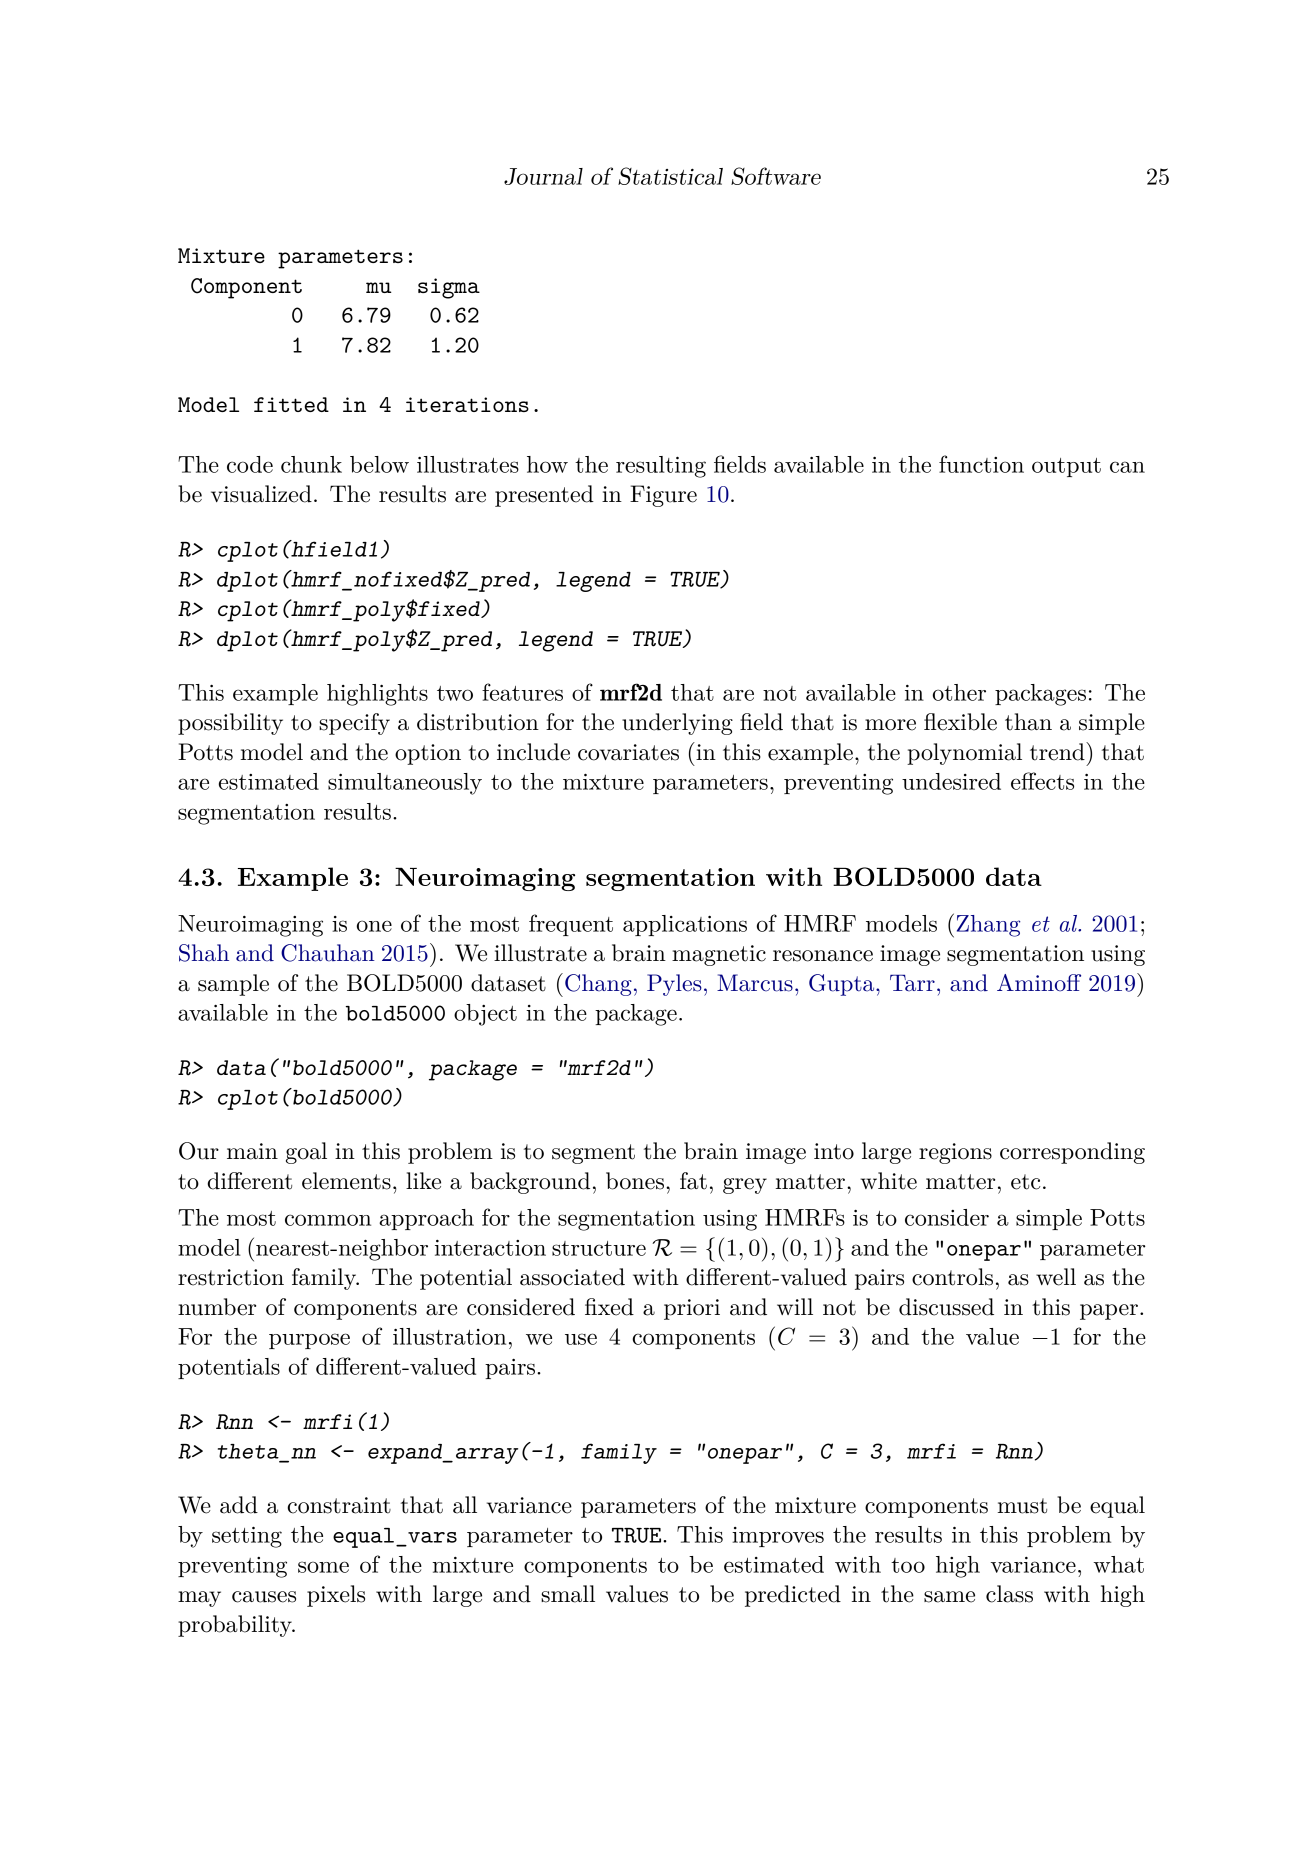 This screenshot has height=1849, width=1307. I want to click on Figure, so click(663, 496).
